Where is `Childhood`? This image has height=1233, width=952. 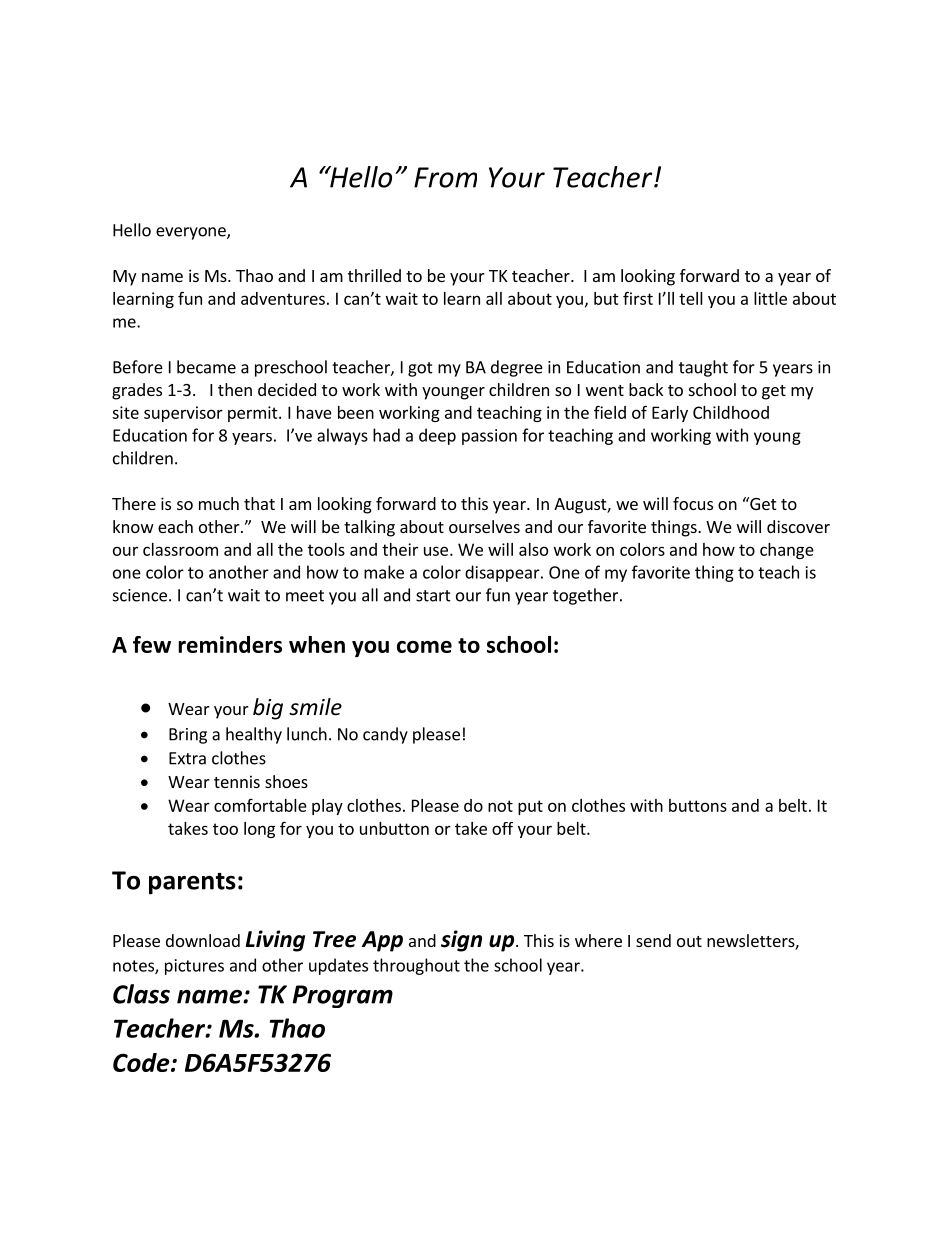 Childhood is located at coordinates (731, 412).
